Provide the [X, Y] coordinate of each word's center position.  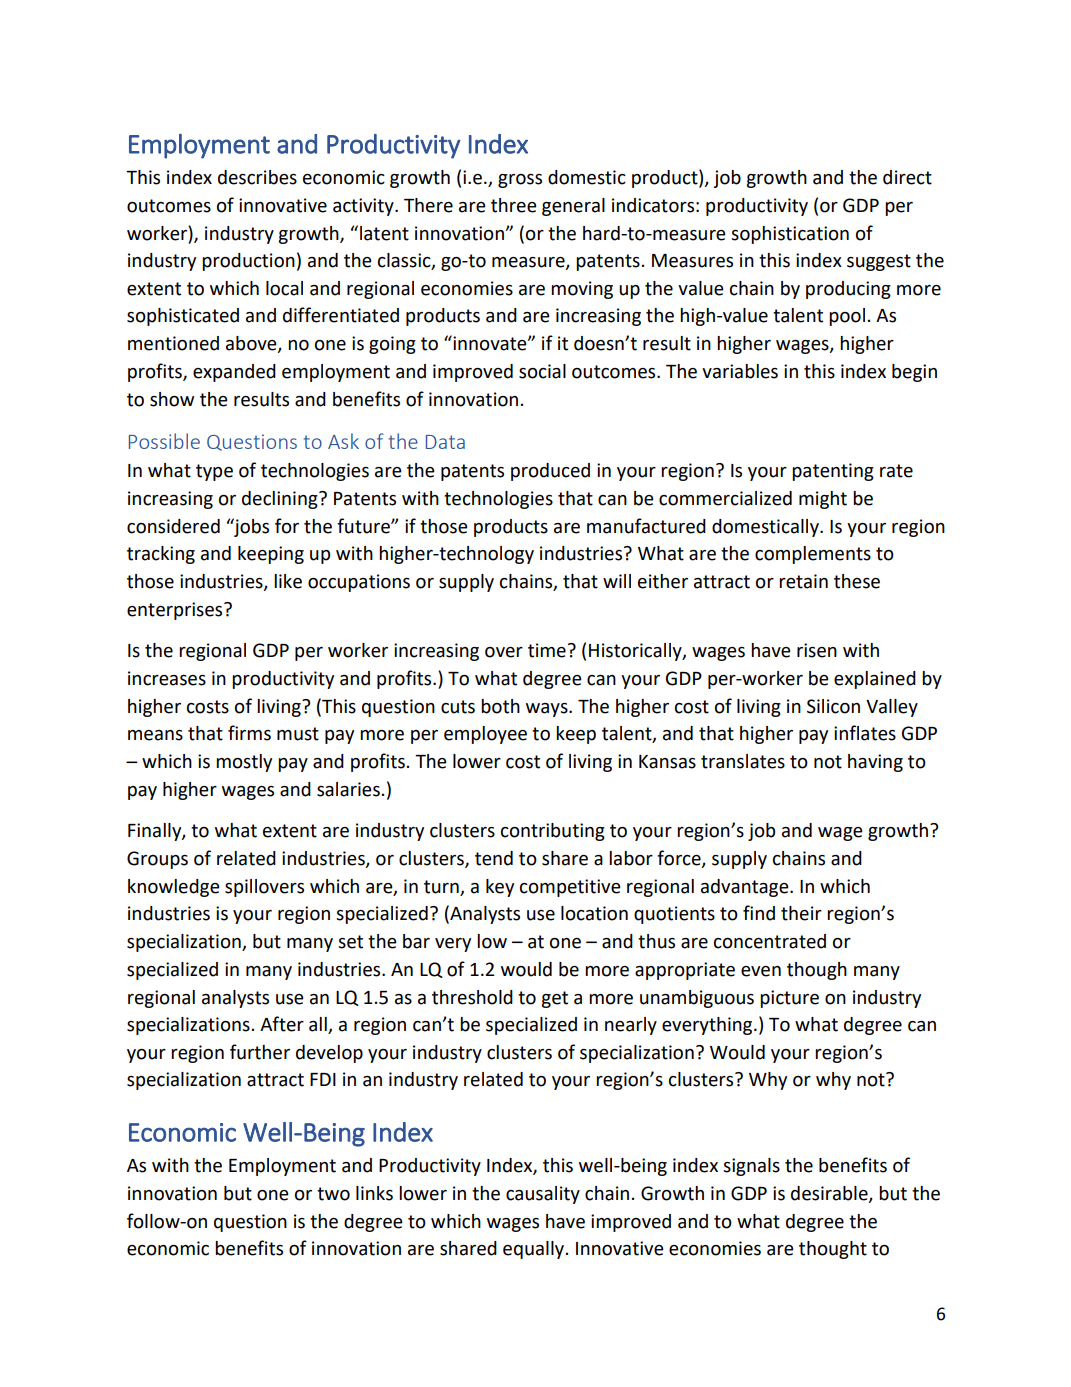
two [333, 1194]
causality [543, 1195]
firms [249, 733]
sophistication [790, 235]
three [514, 205]
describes [257, 177]
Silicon [833, 706]
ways [548, 710]
